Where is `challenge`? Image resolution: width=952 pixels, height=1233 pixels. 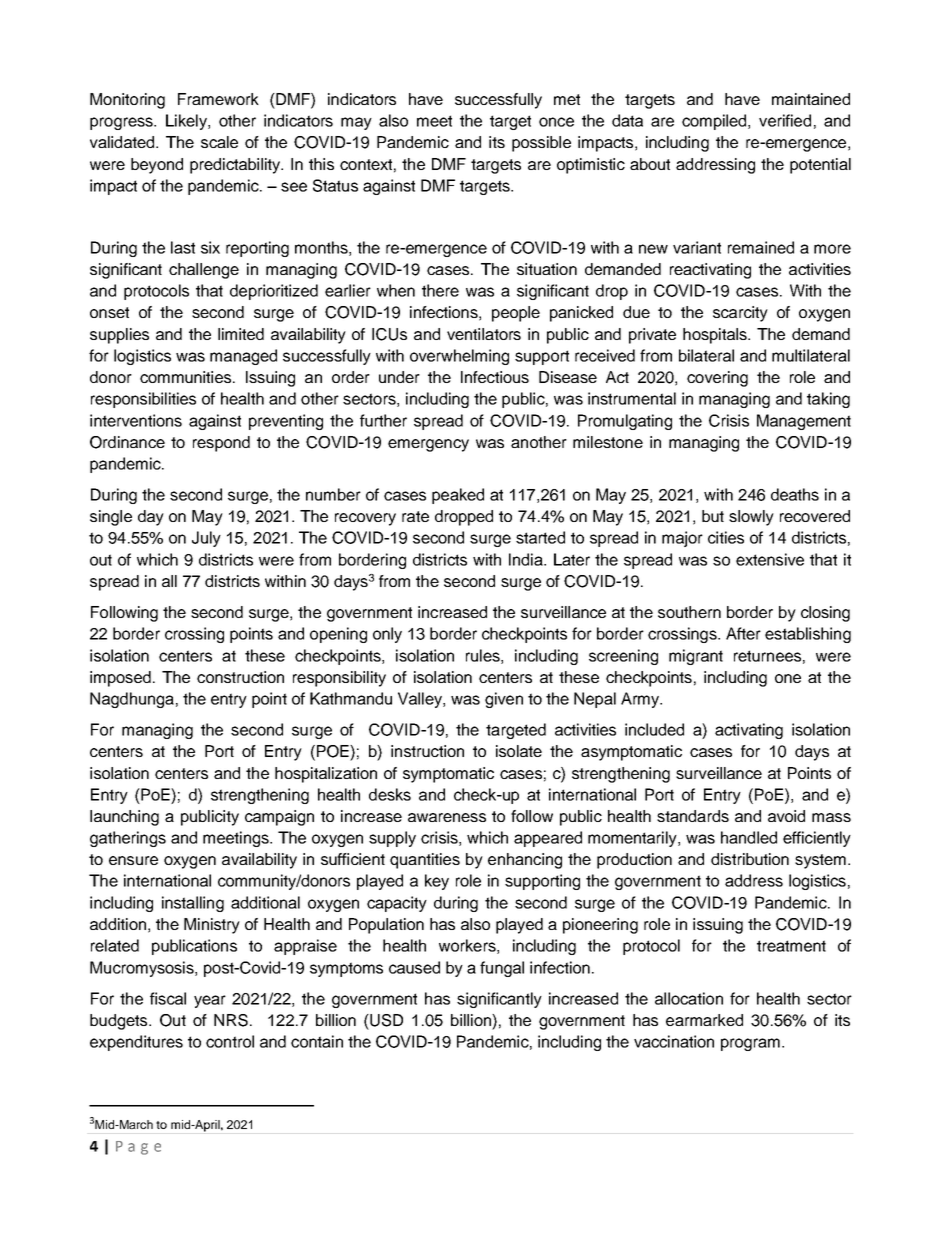 challenge is located at coordinates (204, 271).
